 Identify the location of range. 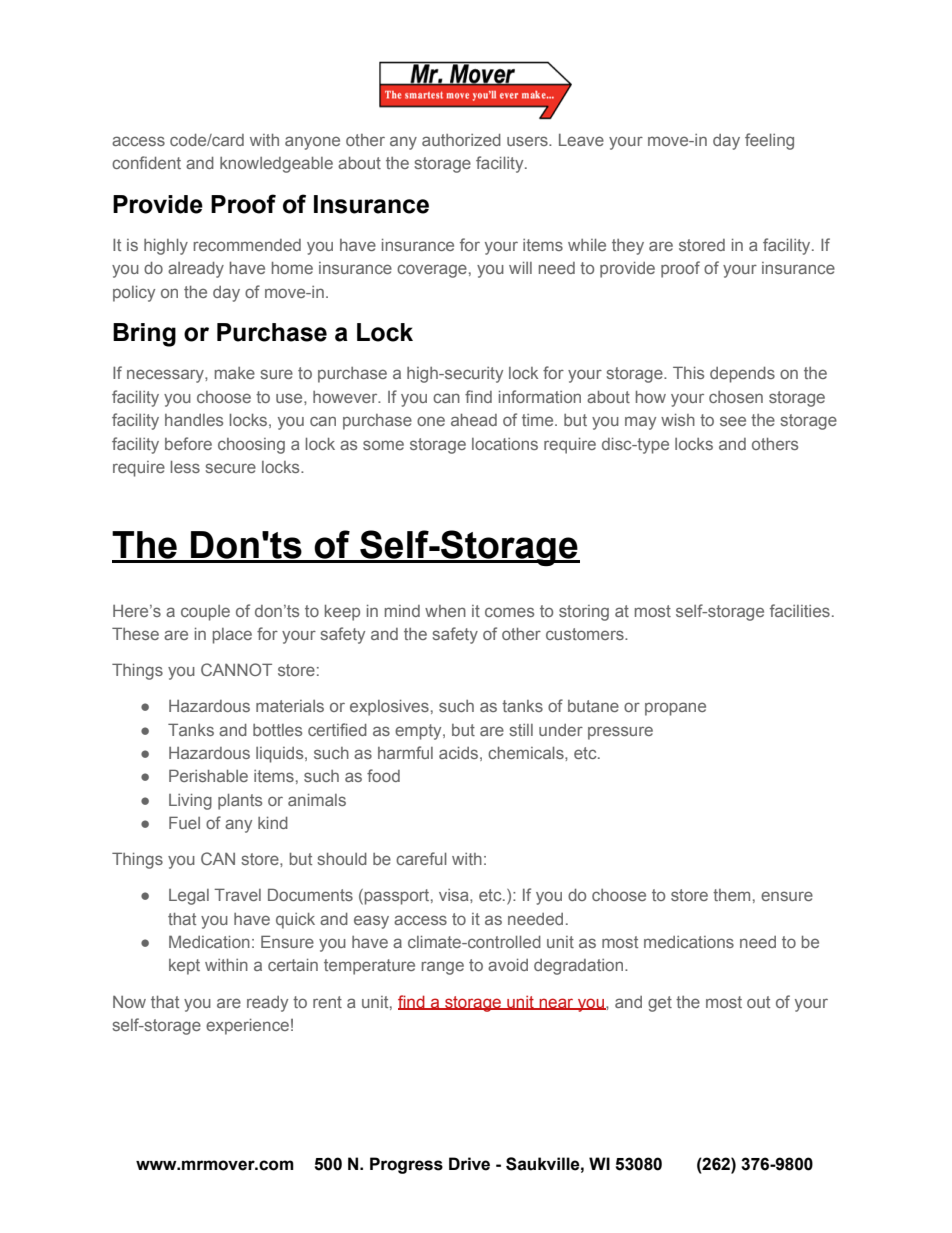
(443, 968).
